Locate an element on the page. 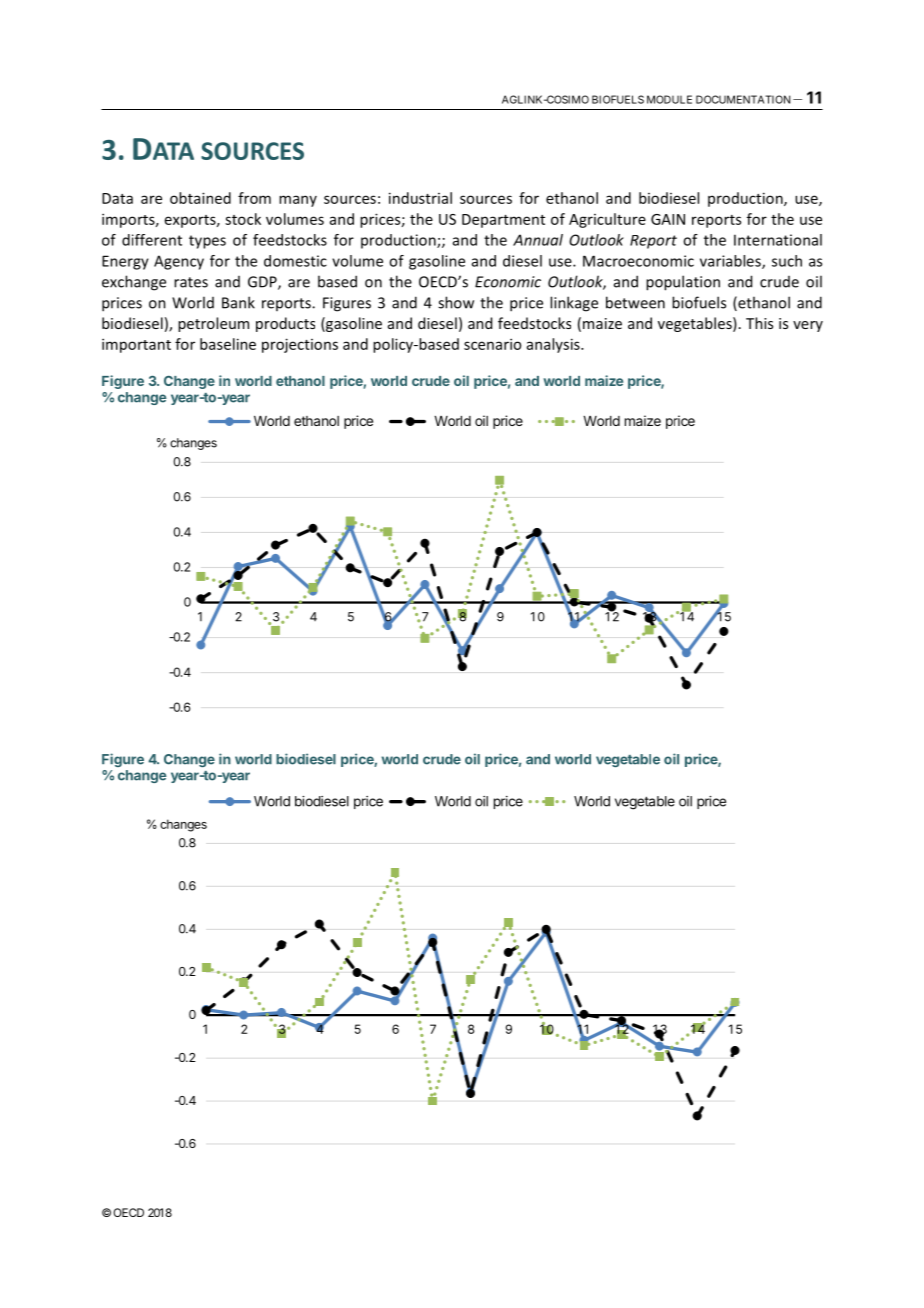  baseline is located at coordinates (228, 344).
